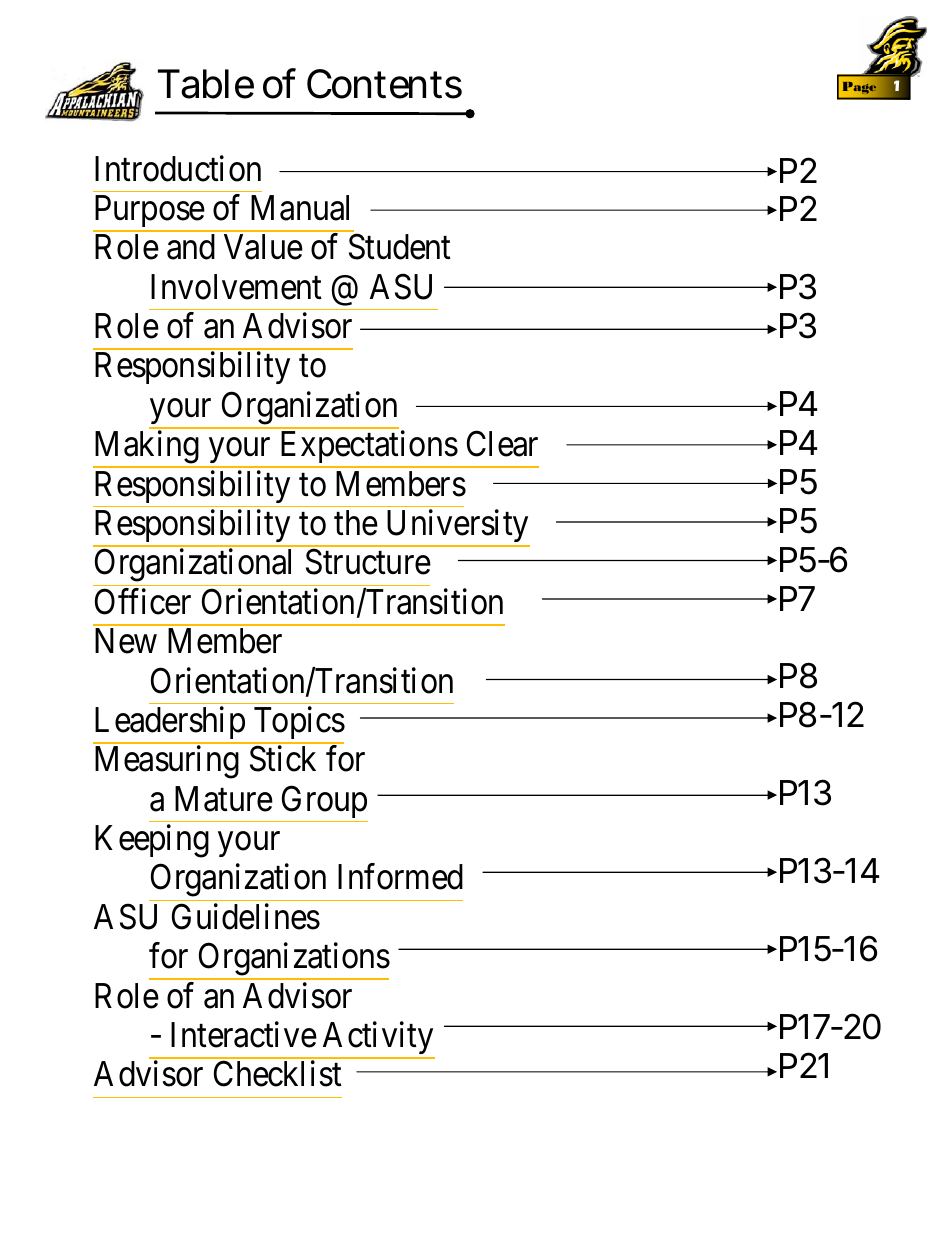 The width and height of the page is (952, 1233). What do you see at coordinates (384, 84) in the page?
I see `Contents` at bounding box center [384, 84].
